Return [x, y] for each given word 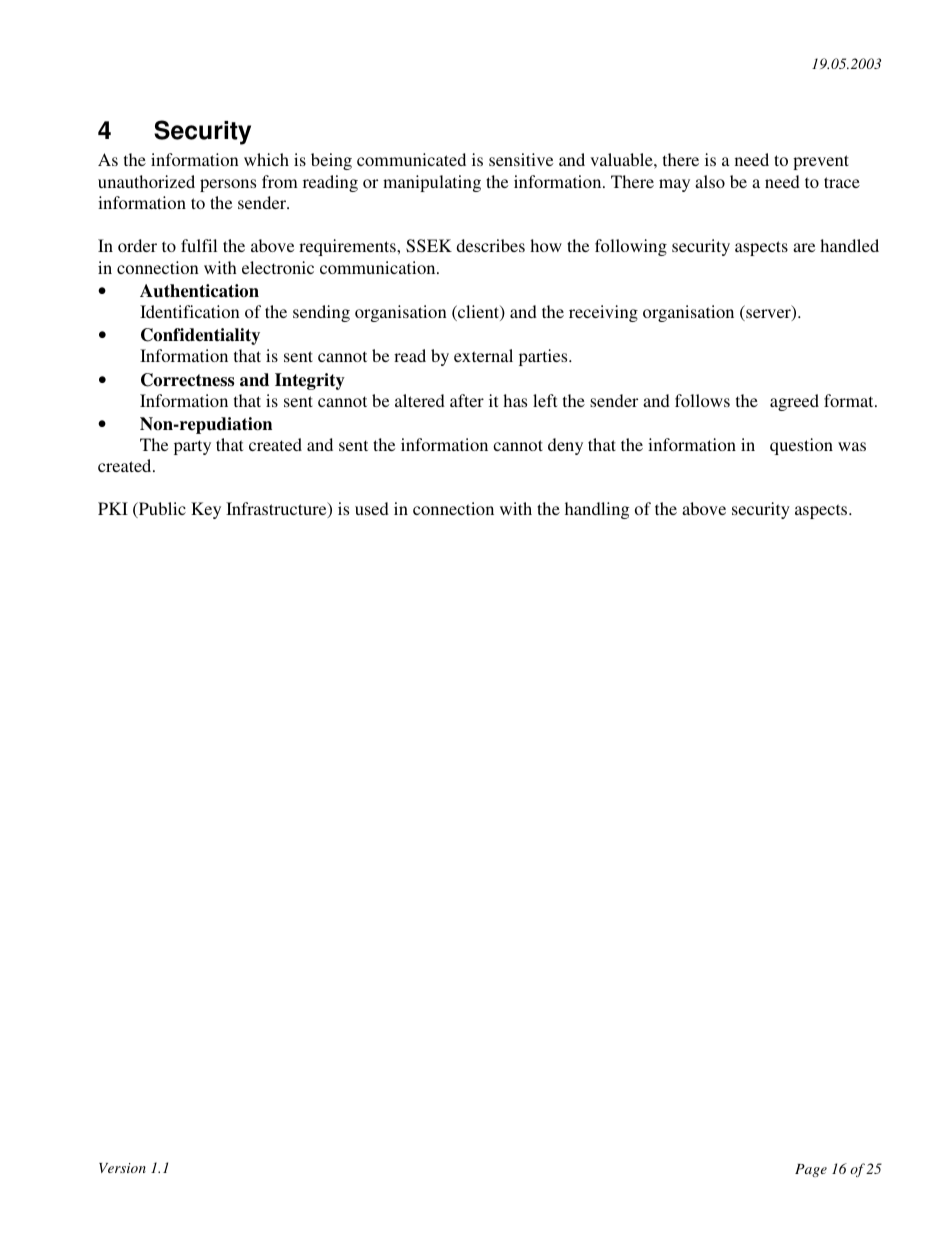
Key [206, 510]
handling [597, 510]
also [710, 181]
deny [565, 446]
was [852, 446]
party [192, 447]
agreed [794, 402]
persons [228, 185]
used [372, 508]
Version [122, 1168]
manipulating [432, 183]
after [467, 400]
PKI [113, 508]
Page [811, 1170]
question [801, 446]
